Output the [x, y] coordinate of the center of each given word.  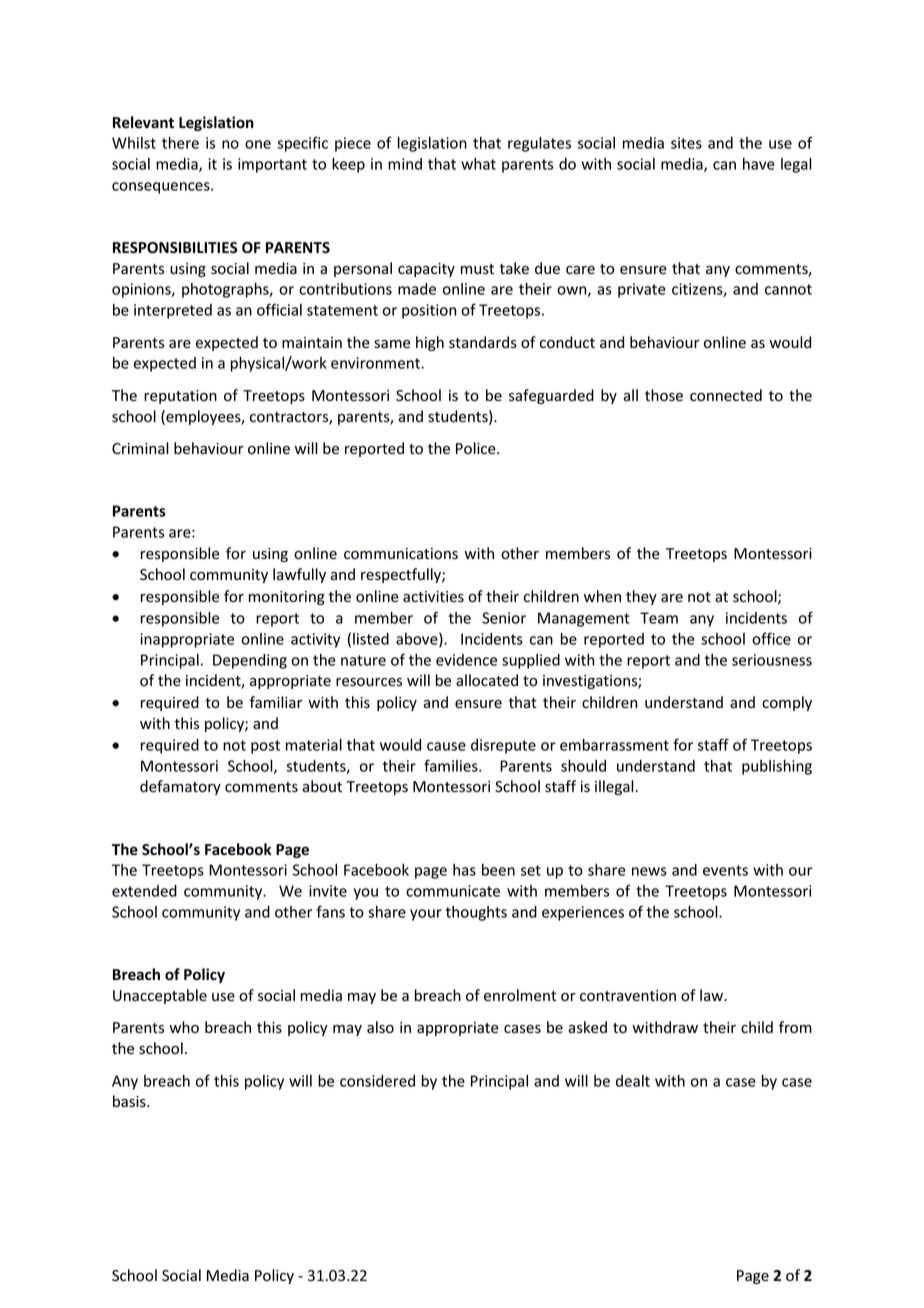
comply [787, 703]
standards [483, 342]
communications [401, 554]
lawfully [299, 575]
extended [144, 891]
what [478, 164]
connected [726, 395]
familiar [276, 702]
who [184, 1027]
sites [686, 143]
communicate [453, 891]
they [641, 597]
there [180, 143]
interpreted [173, 311]
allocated [487, 680]
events [725, 870]
